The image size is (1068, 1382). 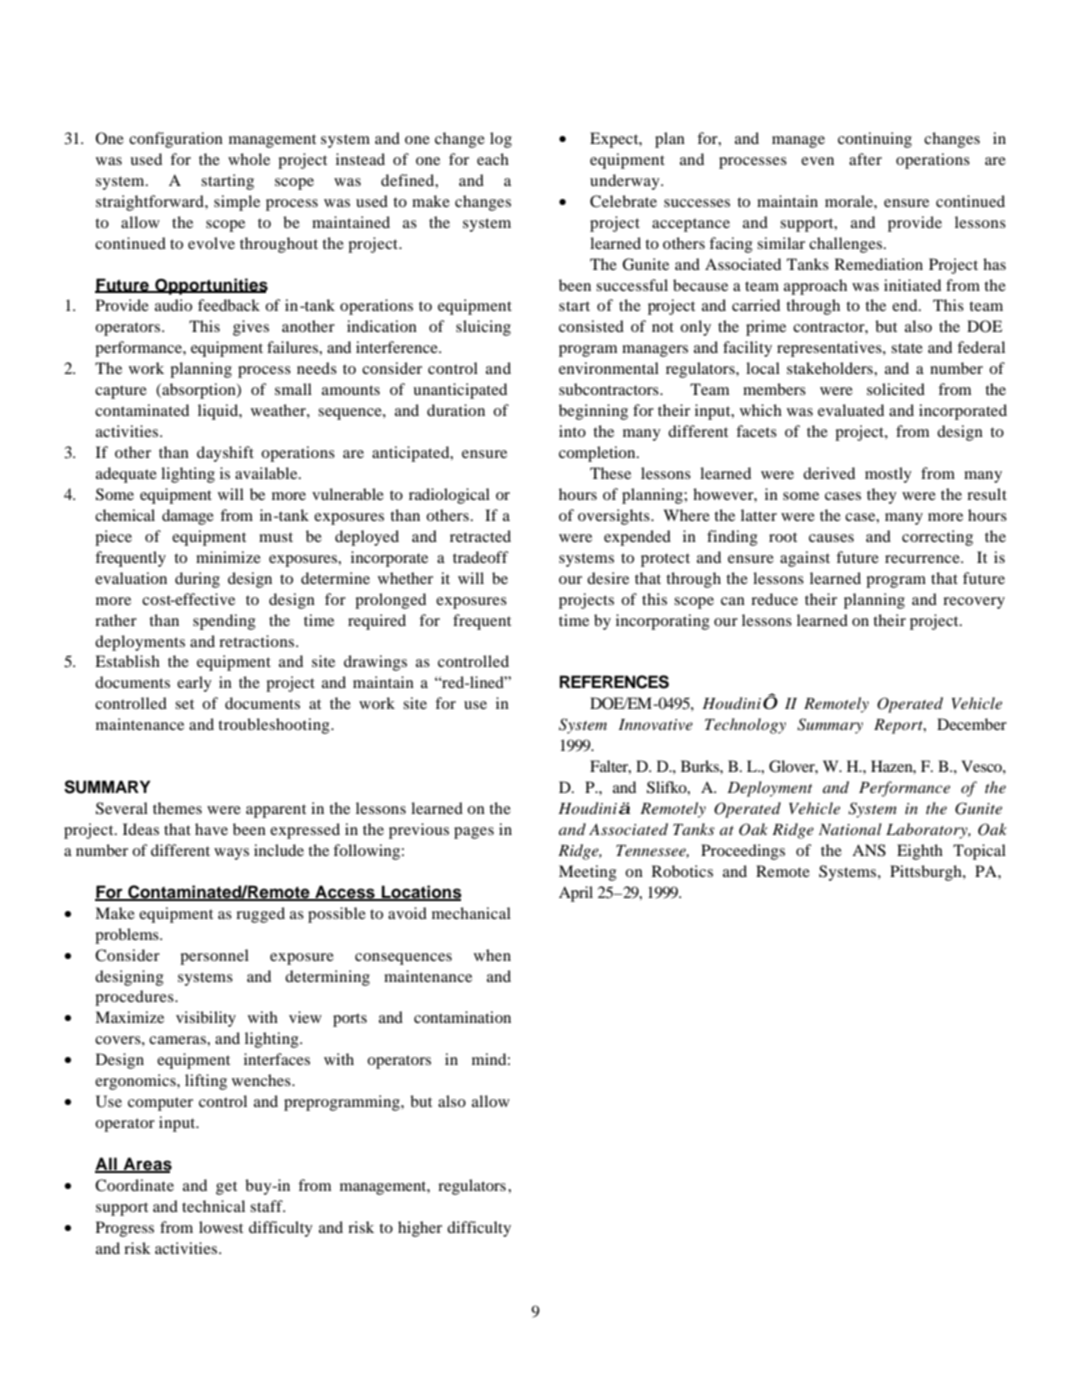 I want to click on get, so click(x=226, y=1188).
